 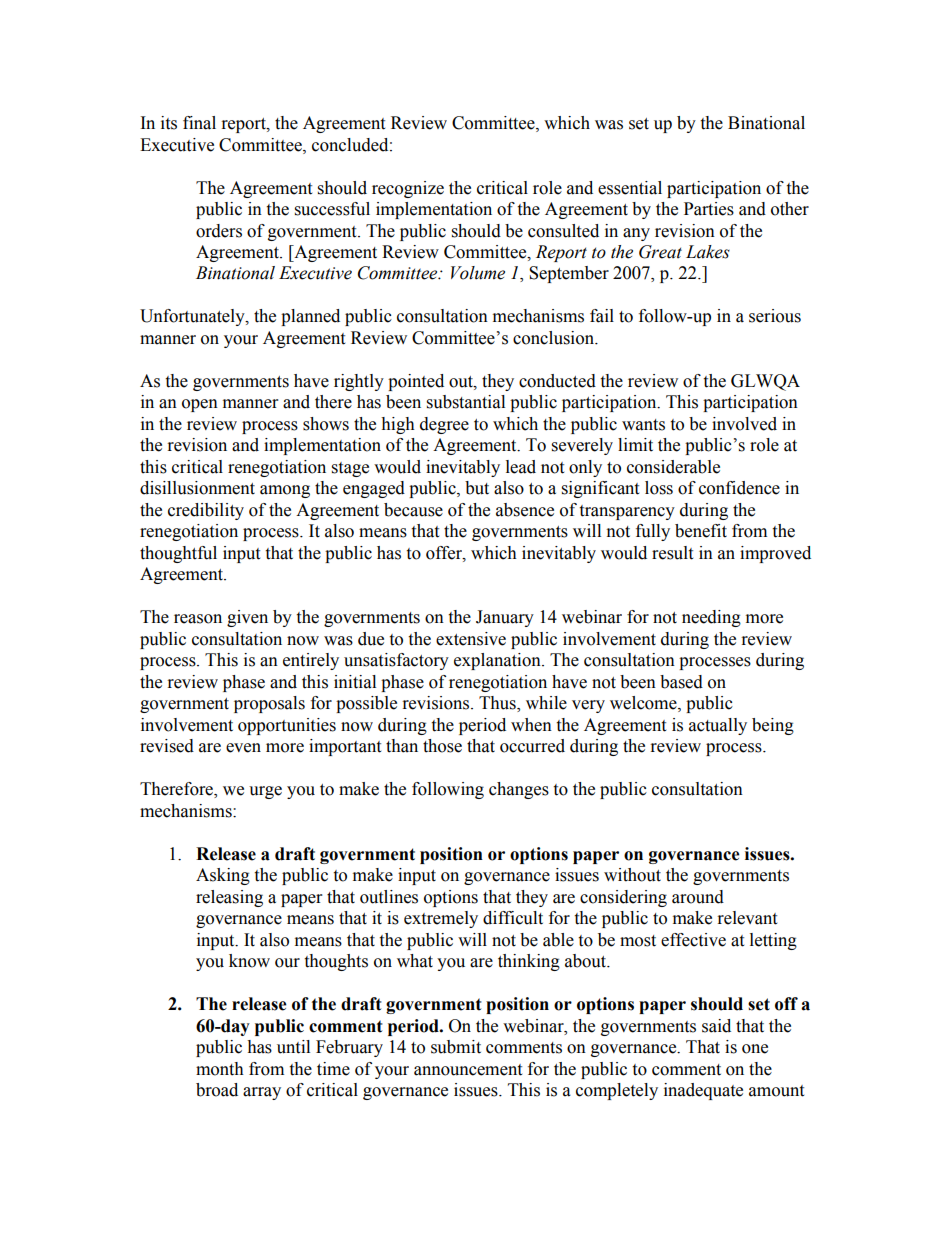 What do you see at coordinates (519, 790) in the screenshot?
I see `changes` at bounding box center [519, 790].
